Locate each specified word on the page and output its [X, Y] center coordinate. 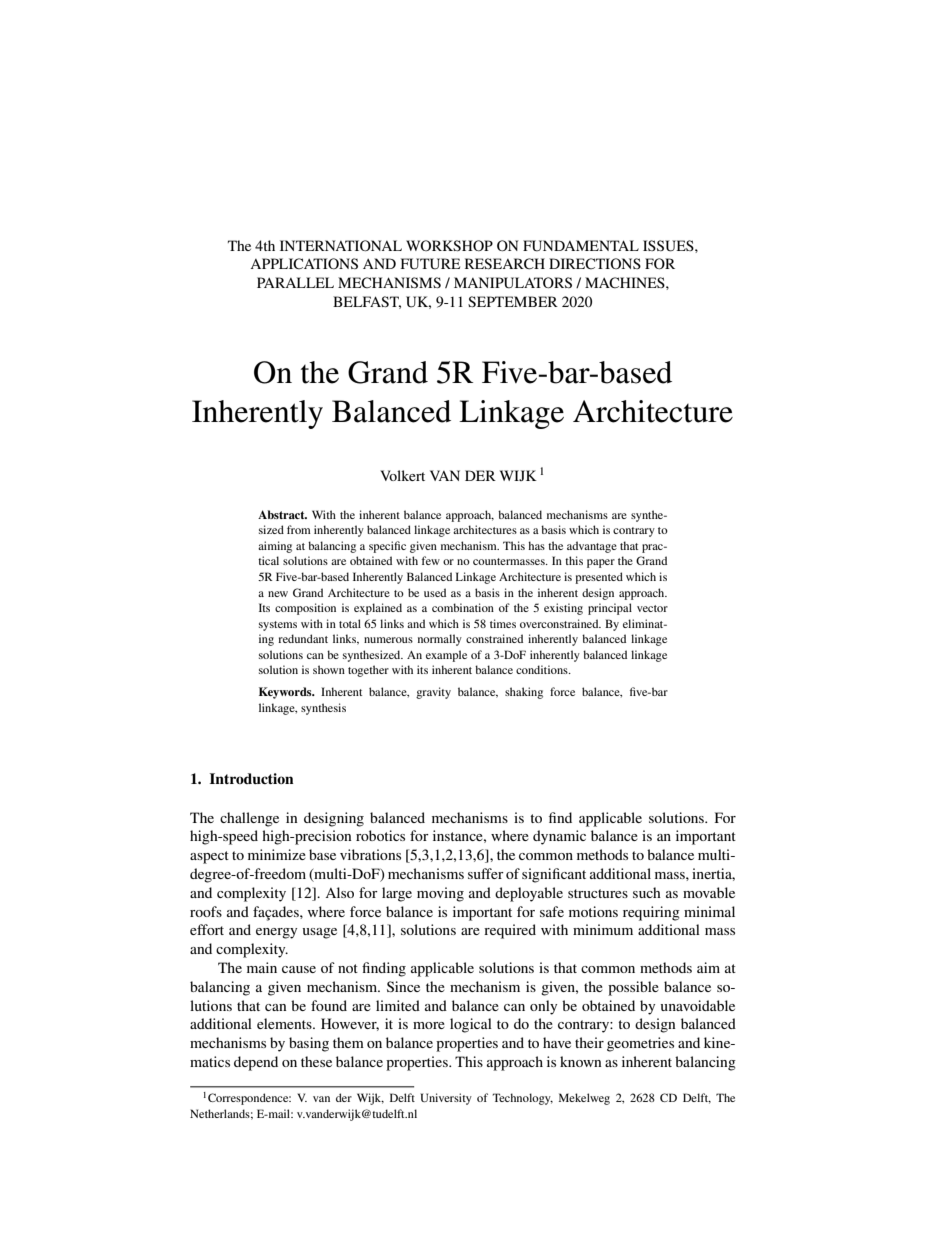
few [431, 560]
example [446, 656]
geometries [640, 1044]
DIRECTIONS [595, 264]
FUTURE [430, 264]
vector [652, 608]
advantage [592, 547]
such [647, 892]
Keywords [286, 693]
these [316, 1061]
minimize [277, 854]
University [446, 1099]
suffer [486, 873]
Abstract [282, 514]
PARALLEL [295, 282]
